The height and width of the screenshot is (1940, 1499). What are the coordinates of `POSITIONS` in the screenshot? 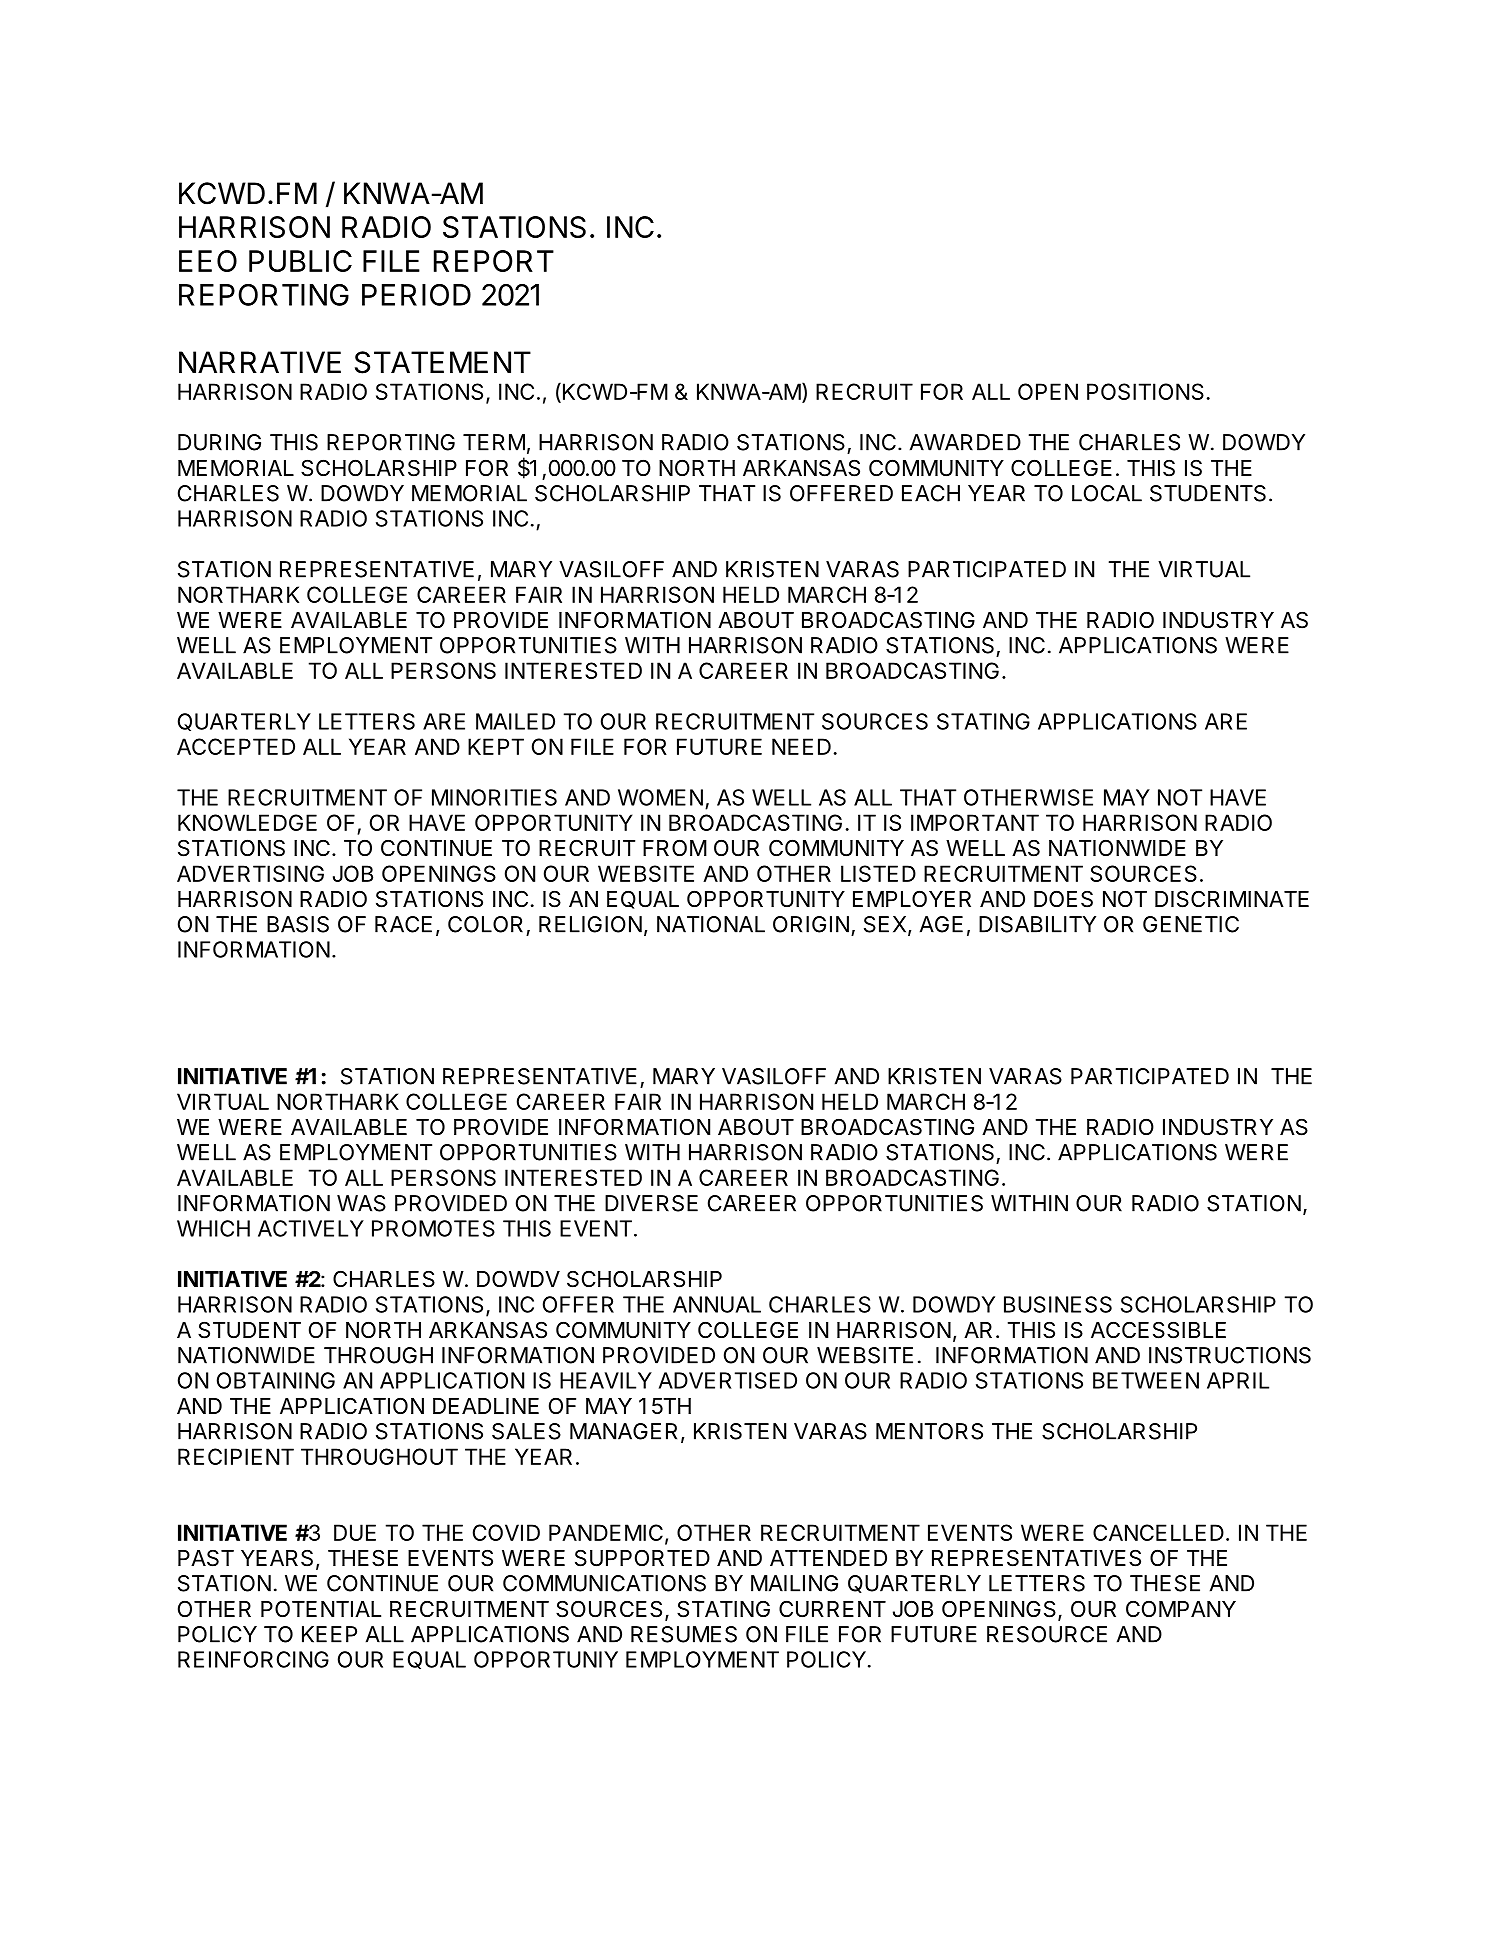 It's located at (1145, 391).
